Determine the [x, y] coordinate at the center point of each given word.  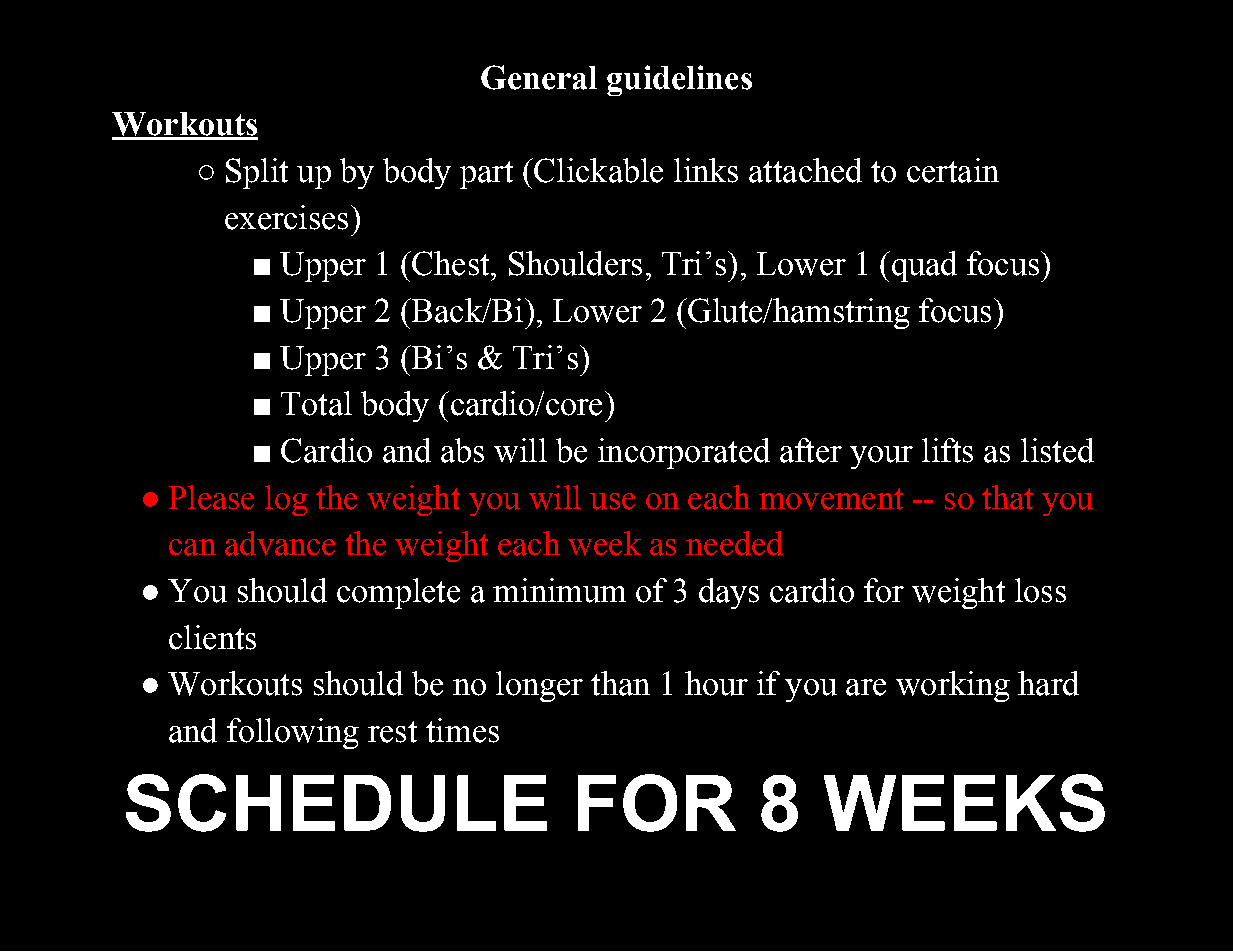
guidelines [679, 80]
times [462, 730]
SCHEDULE [336, 803]
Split [257, 173]
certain [953, 170]
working [953, 686]
